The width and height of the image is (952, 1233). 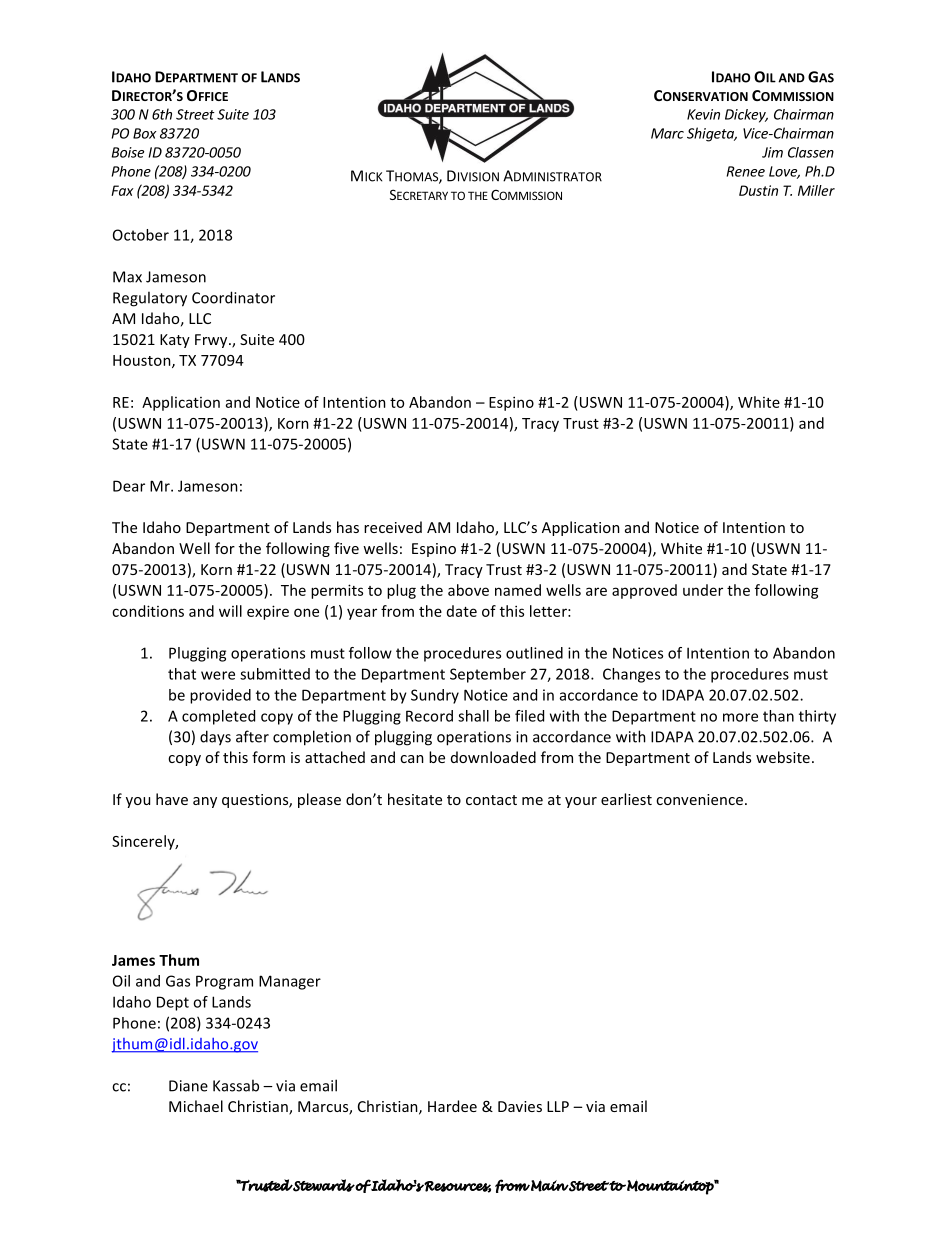 What do you see at coordinates (457, 1187) in the image?
I see `Resources` at bounding box center [457, 1187].
